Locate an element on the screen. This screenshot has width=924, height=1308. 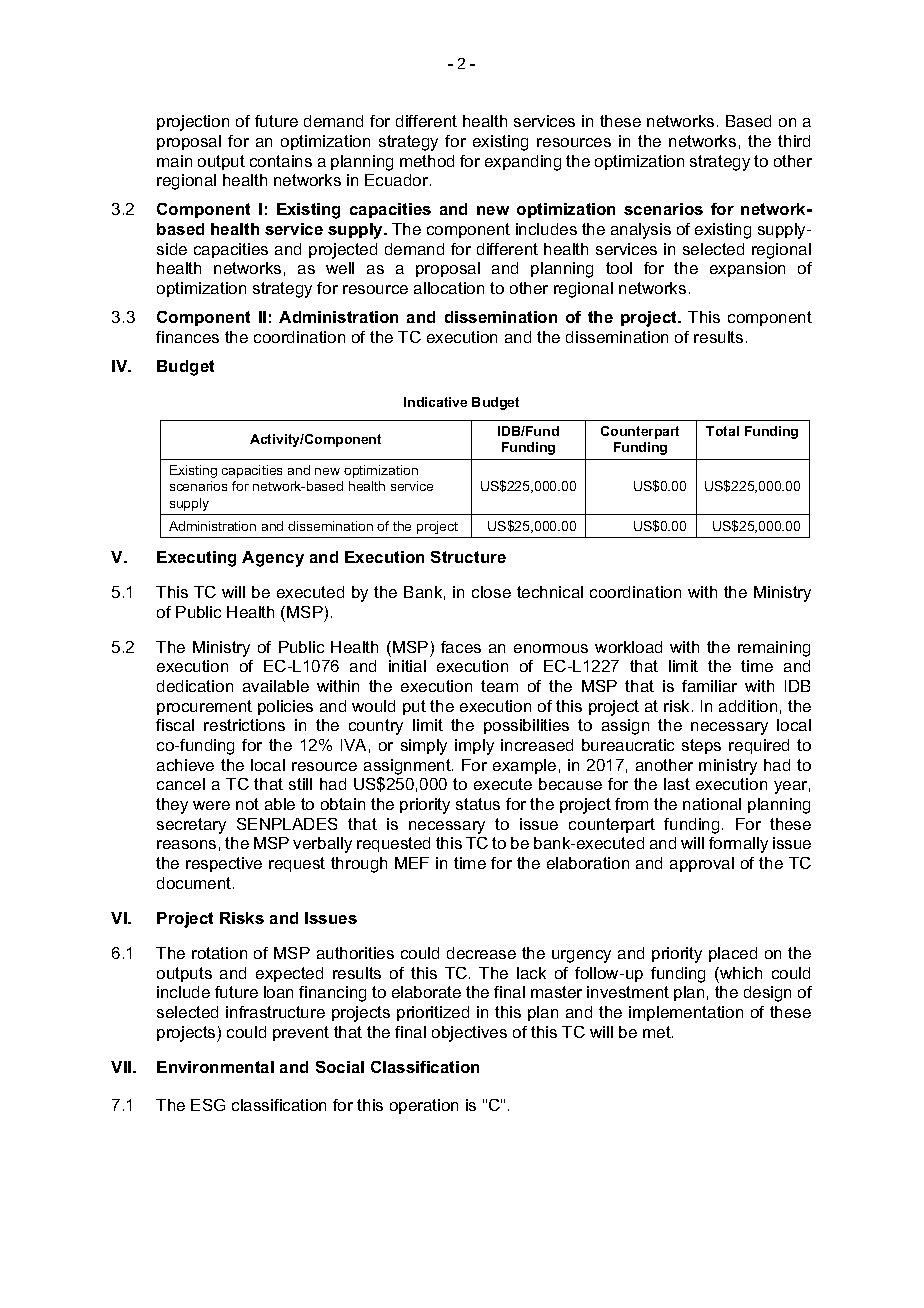
Total is located at coordinates (722, 431).
